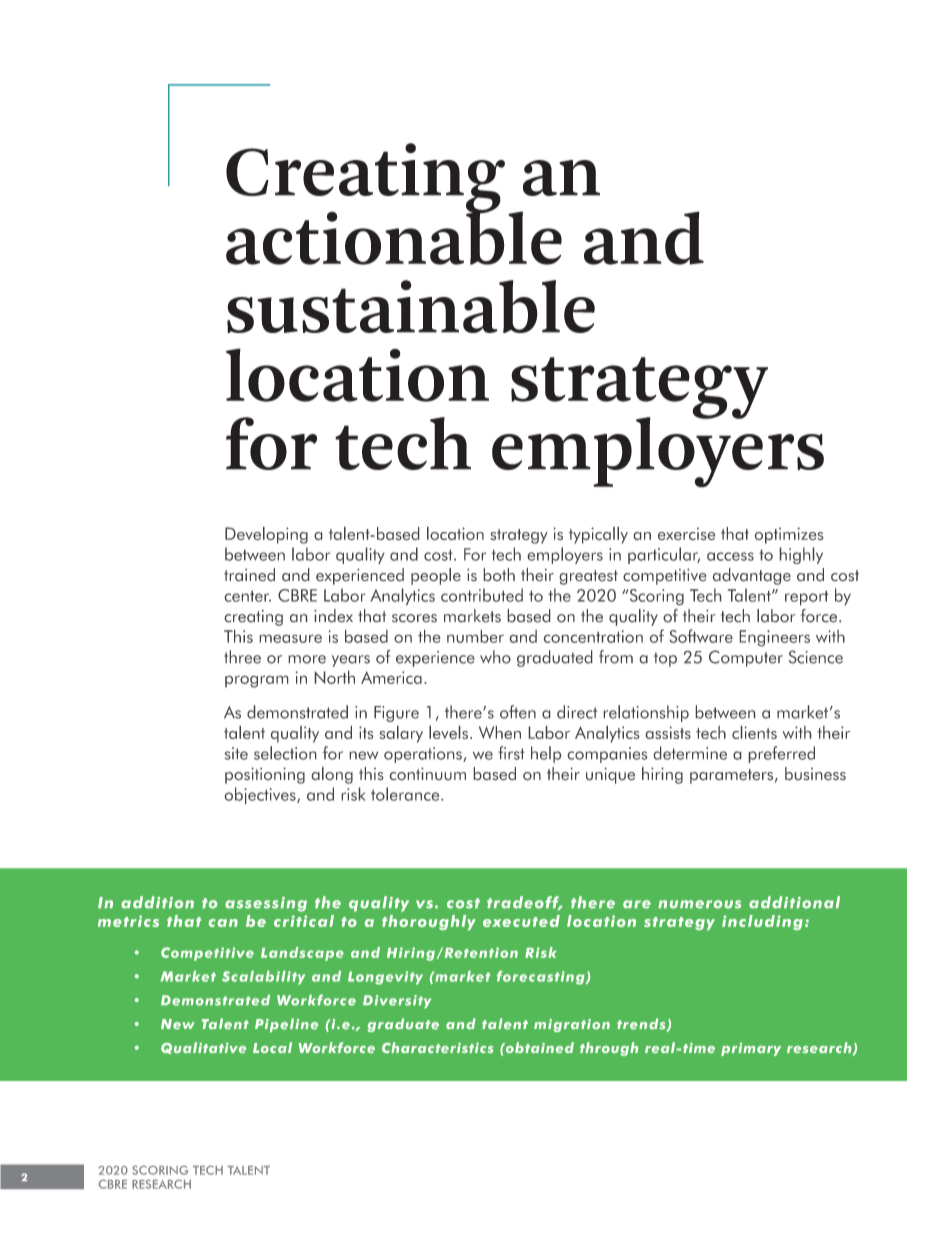 Image resolution: width=952 pixels, height=1233 pixels. What do you see at coordinates (475, 636) in the screenshot?
I see `number` at bounding box center [475, 636].
